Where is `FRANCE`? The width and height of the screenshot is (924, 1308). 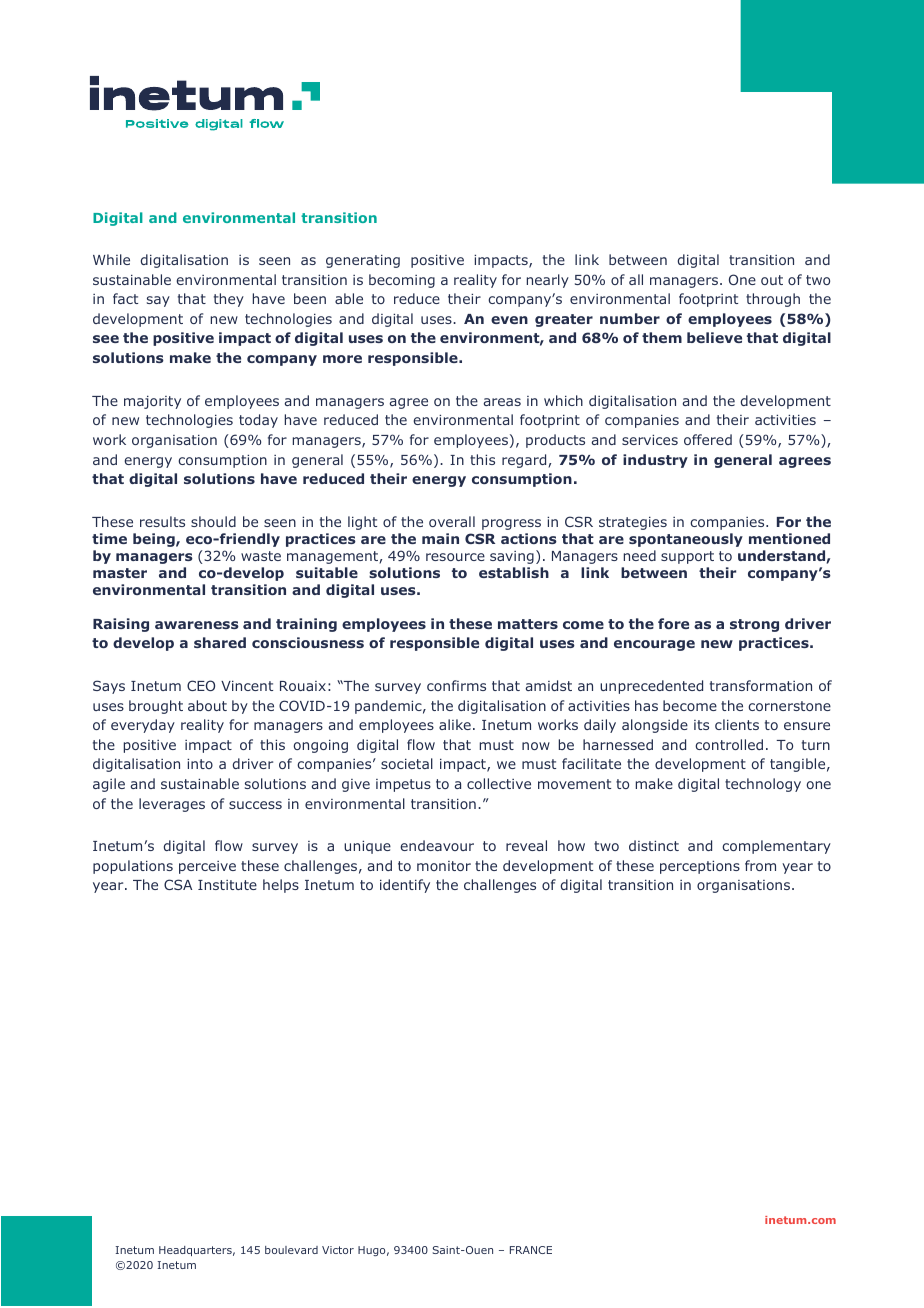
FRANCE is located at coordinates (531, 1250).
